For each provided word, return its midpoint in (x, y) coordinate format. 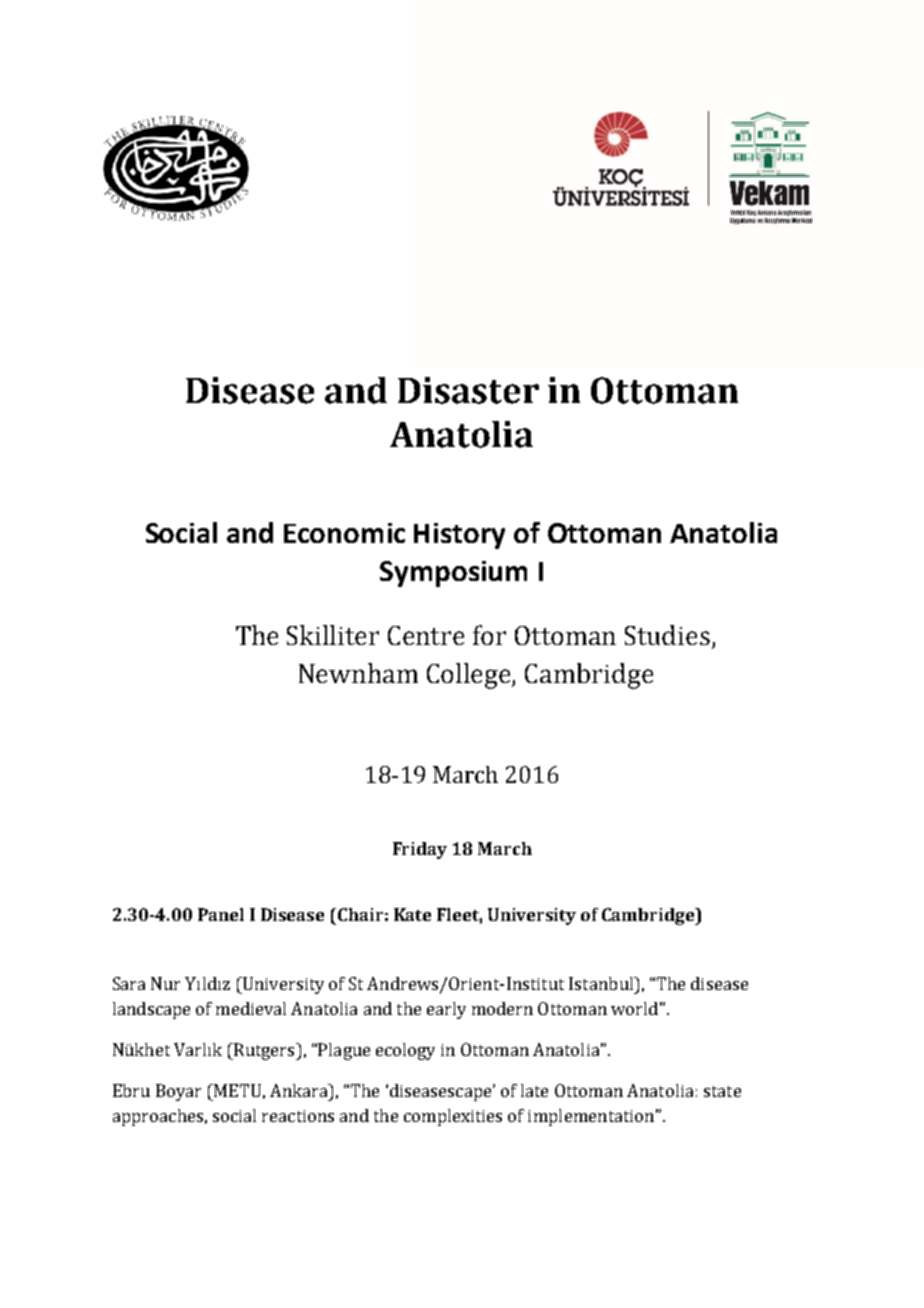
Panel (221, 914)
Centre (426, 635)
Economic (344, 533)
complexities (453, 1117)
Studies (667, 635)
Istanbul (602, 983)
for (489, 635)
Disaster (468, 390)
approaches (158, 1117)
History (459, 536)
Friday (420, 850)
